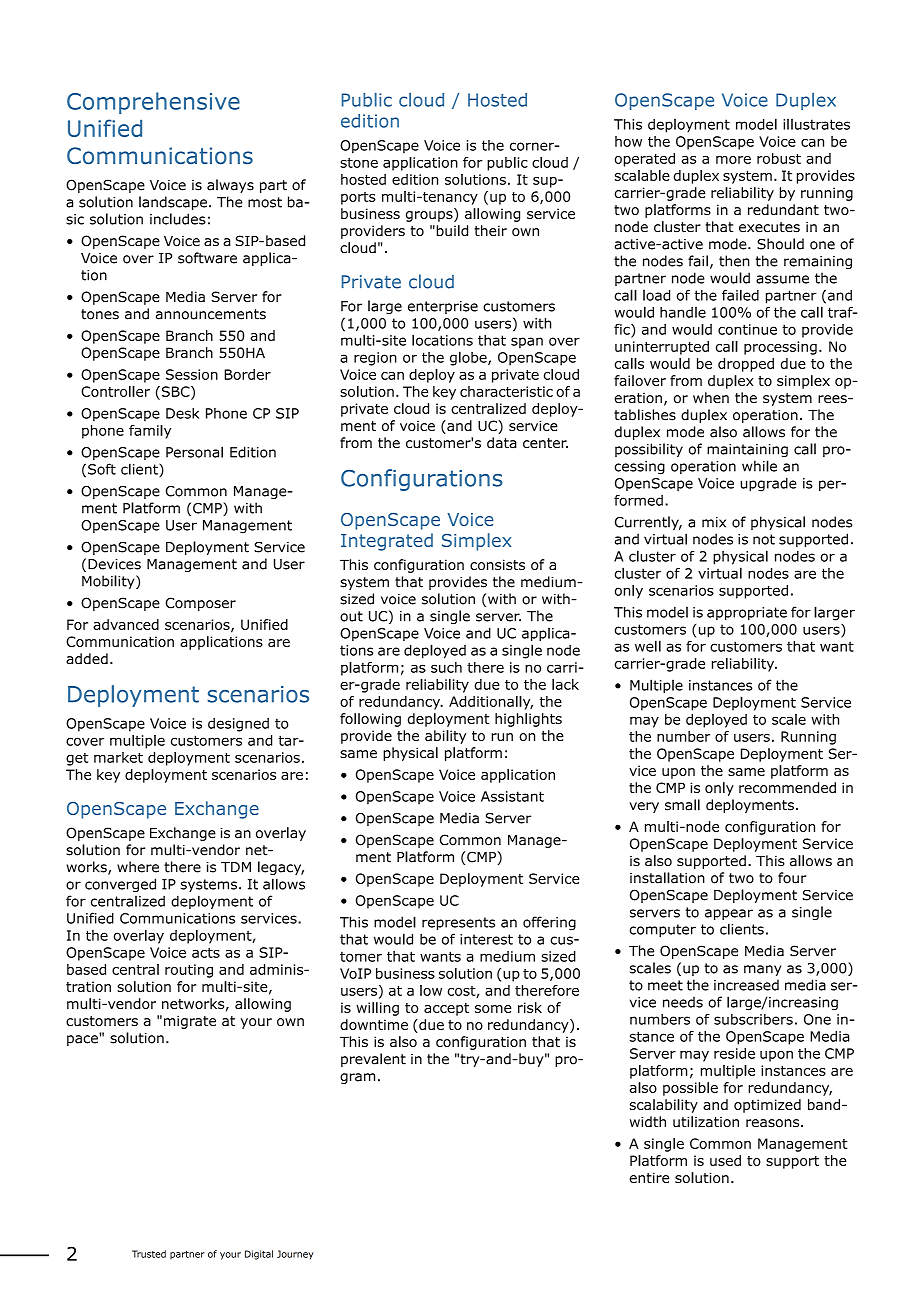 This image has height=1308, width=924. What do you see at coordinates (149, 1254) in the image?
I see `Trusted` at bounding box center [149, 1254].
